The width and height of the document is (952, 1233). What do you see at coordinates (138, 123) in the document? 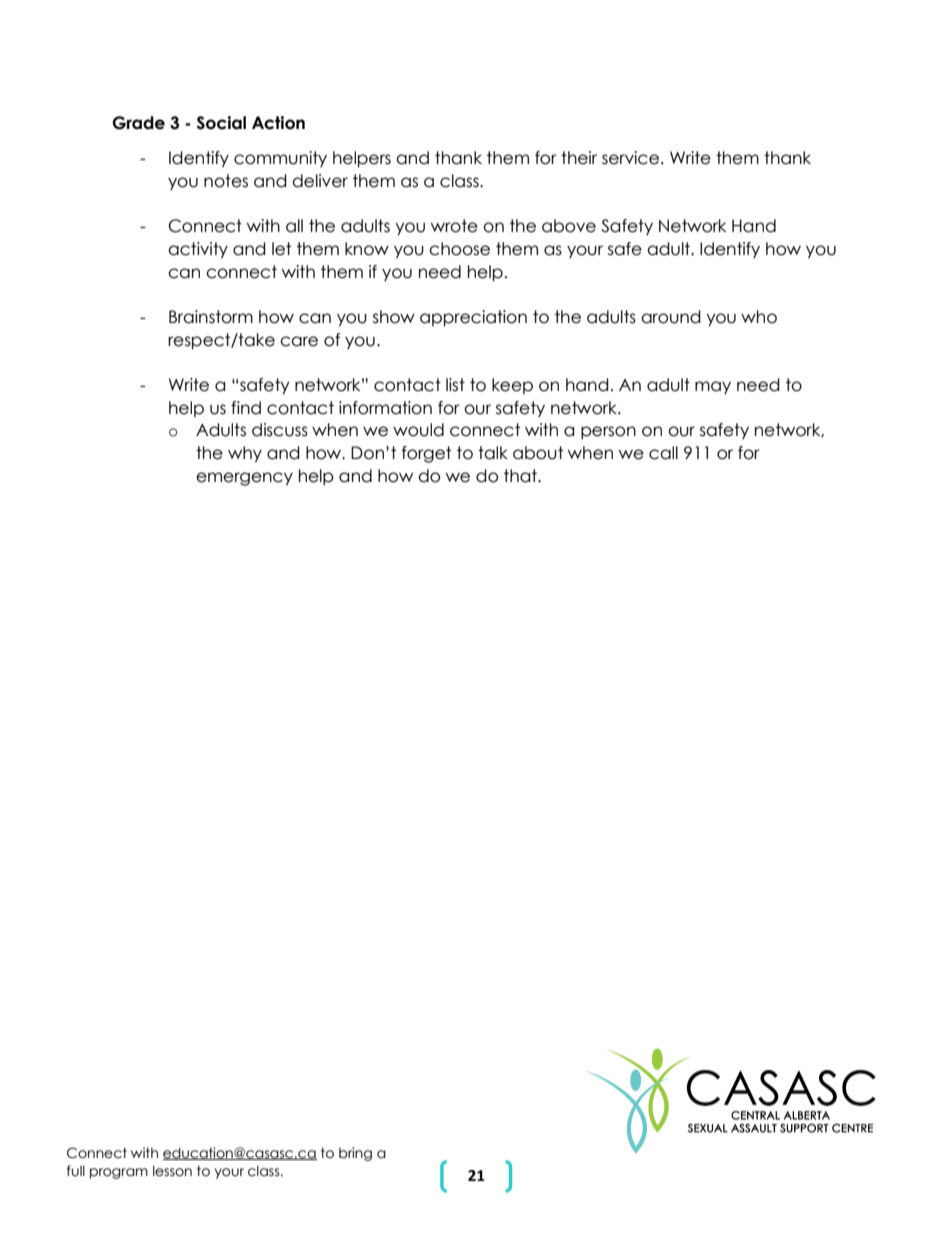
I see `Grade` at bounding box center [138, 123].
